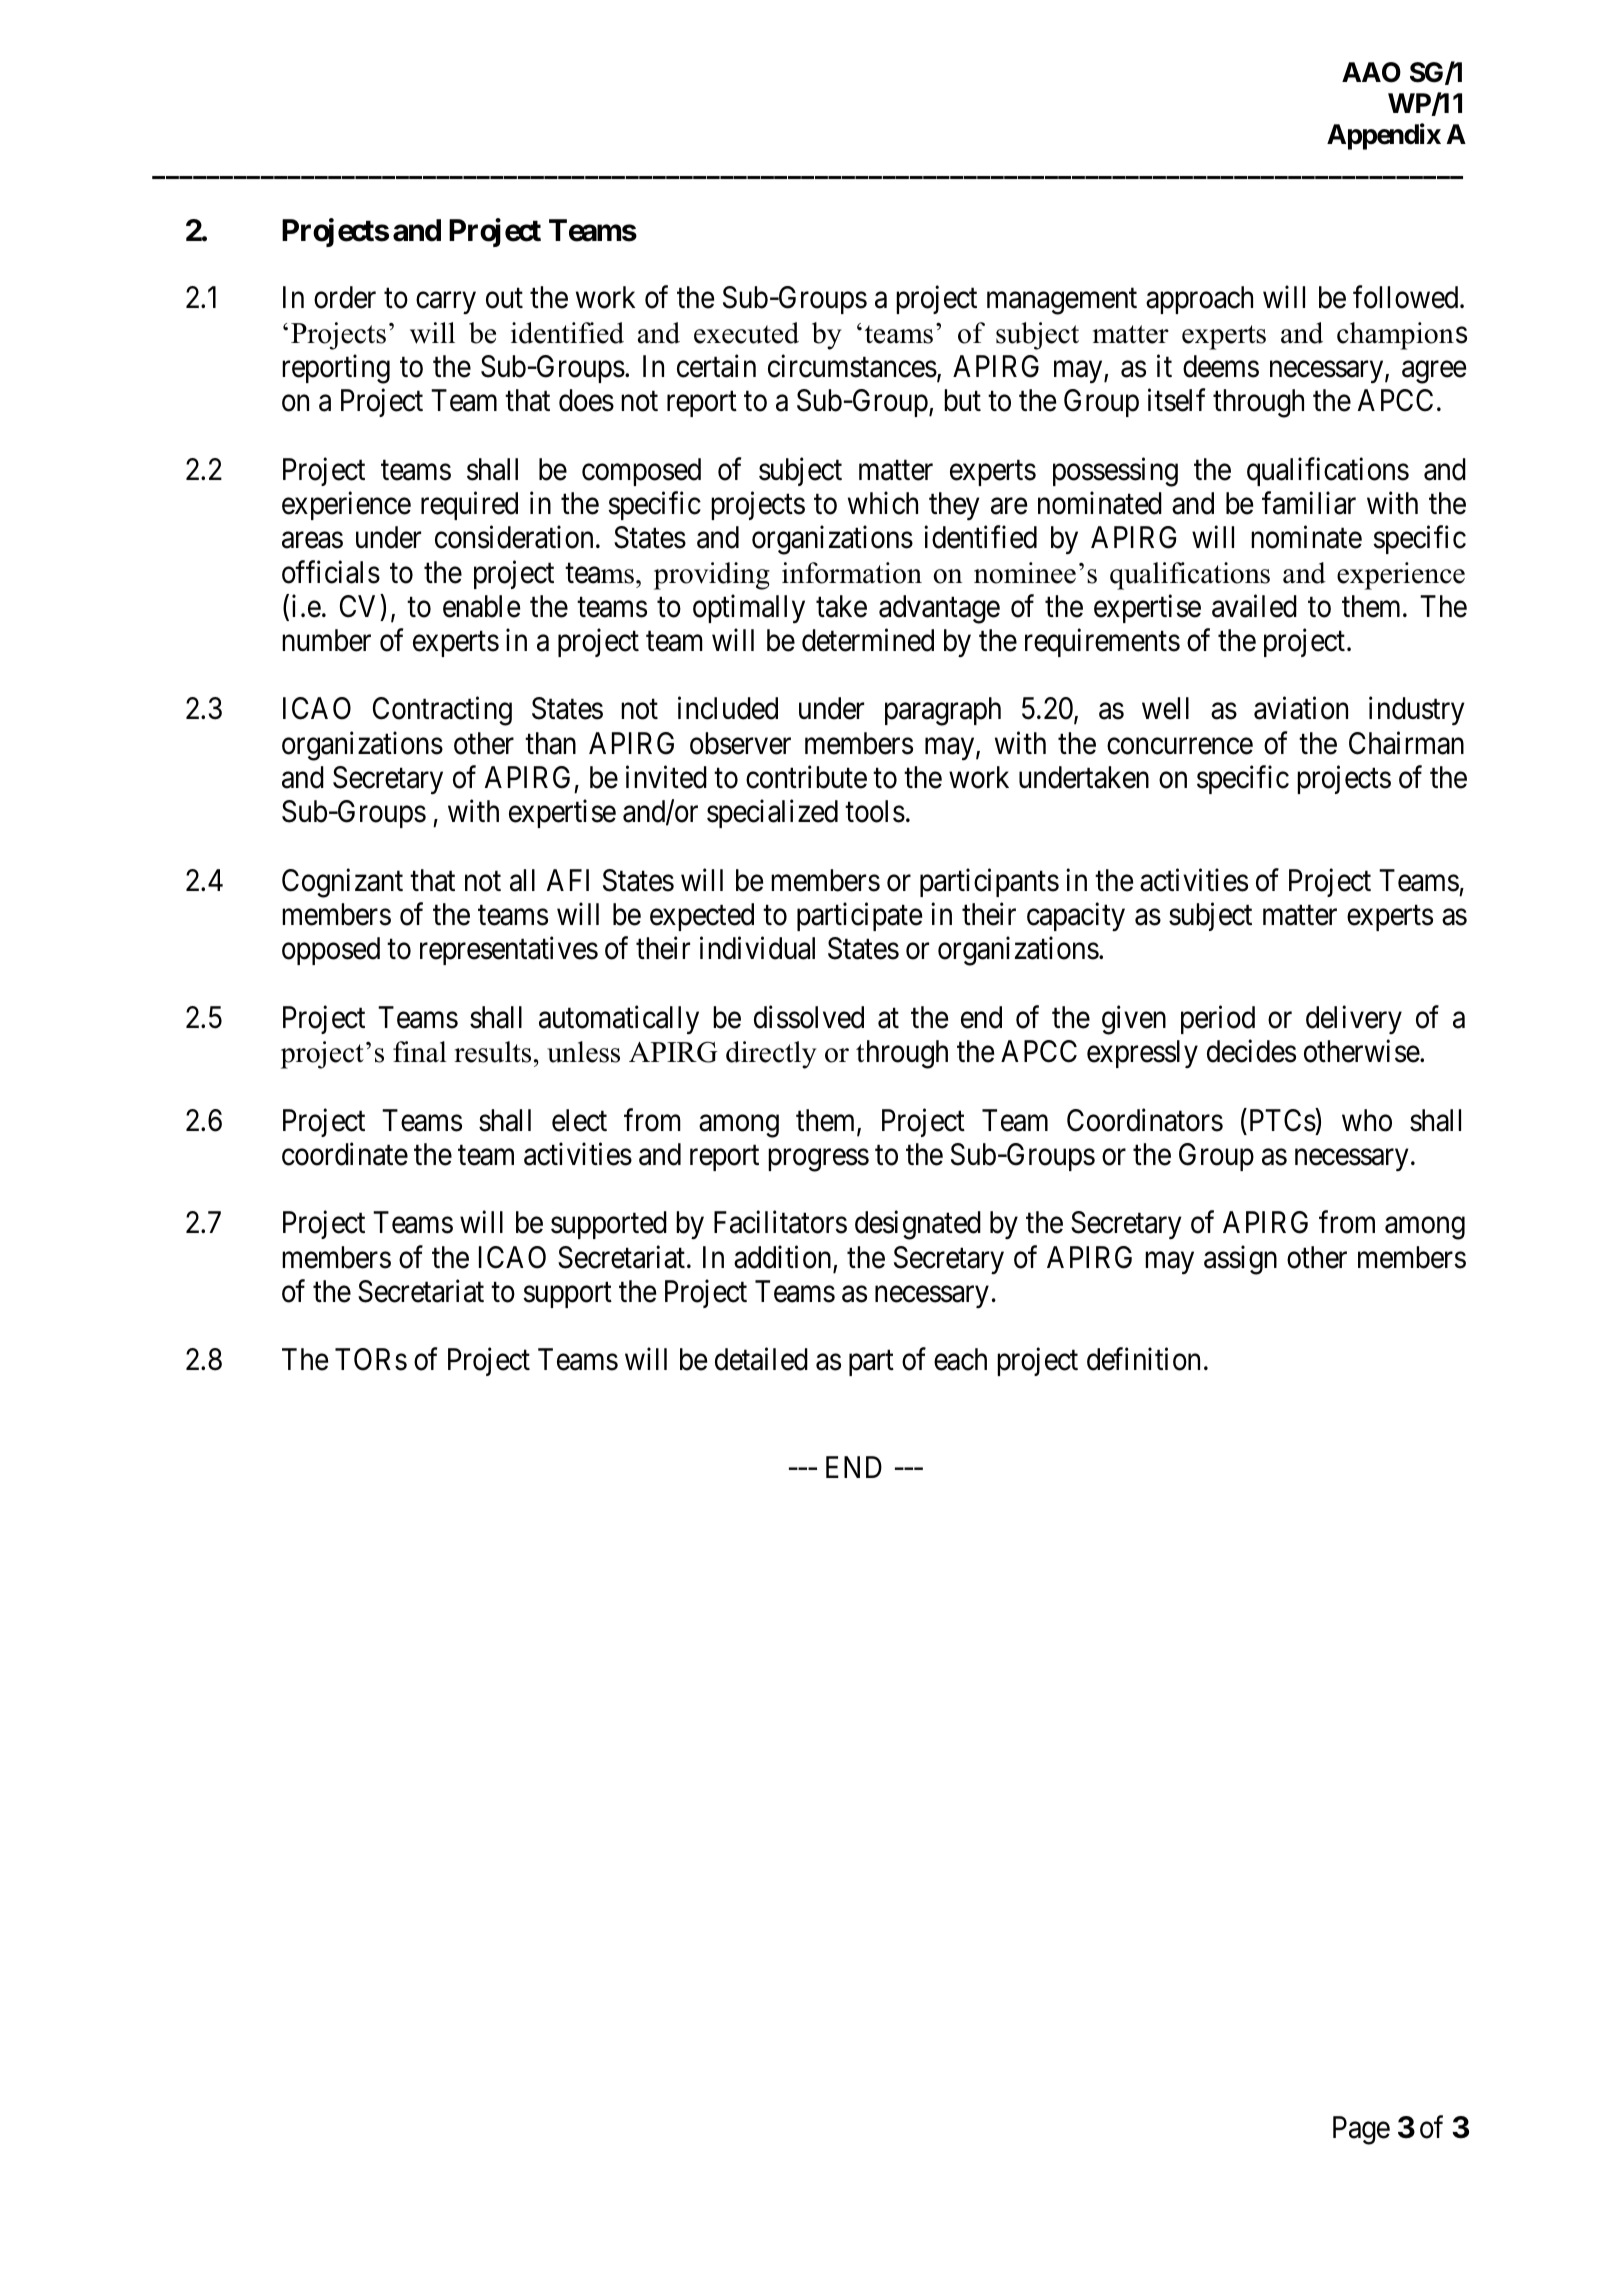 This document has height=2280, width=1612. Describe the element at coordinates (1384, 137) in the document. I see `Appendix` at that location.
